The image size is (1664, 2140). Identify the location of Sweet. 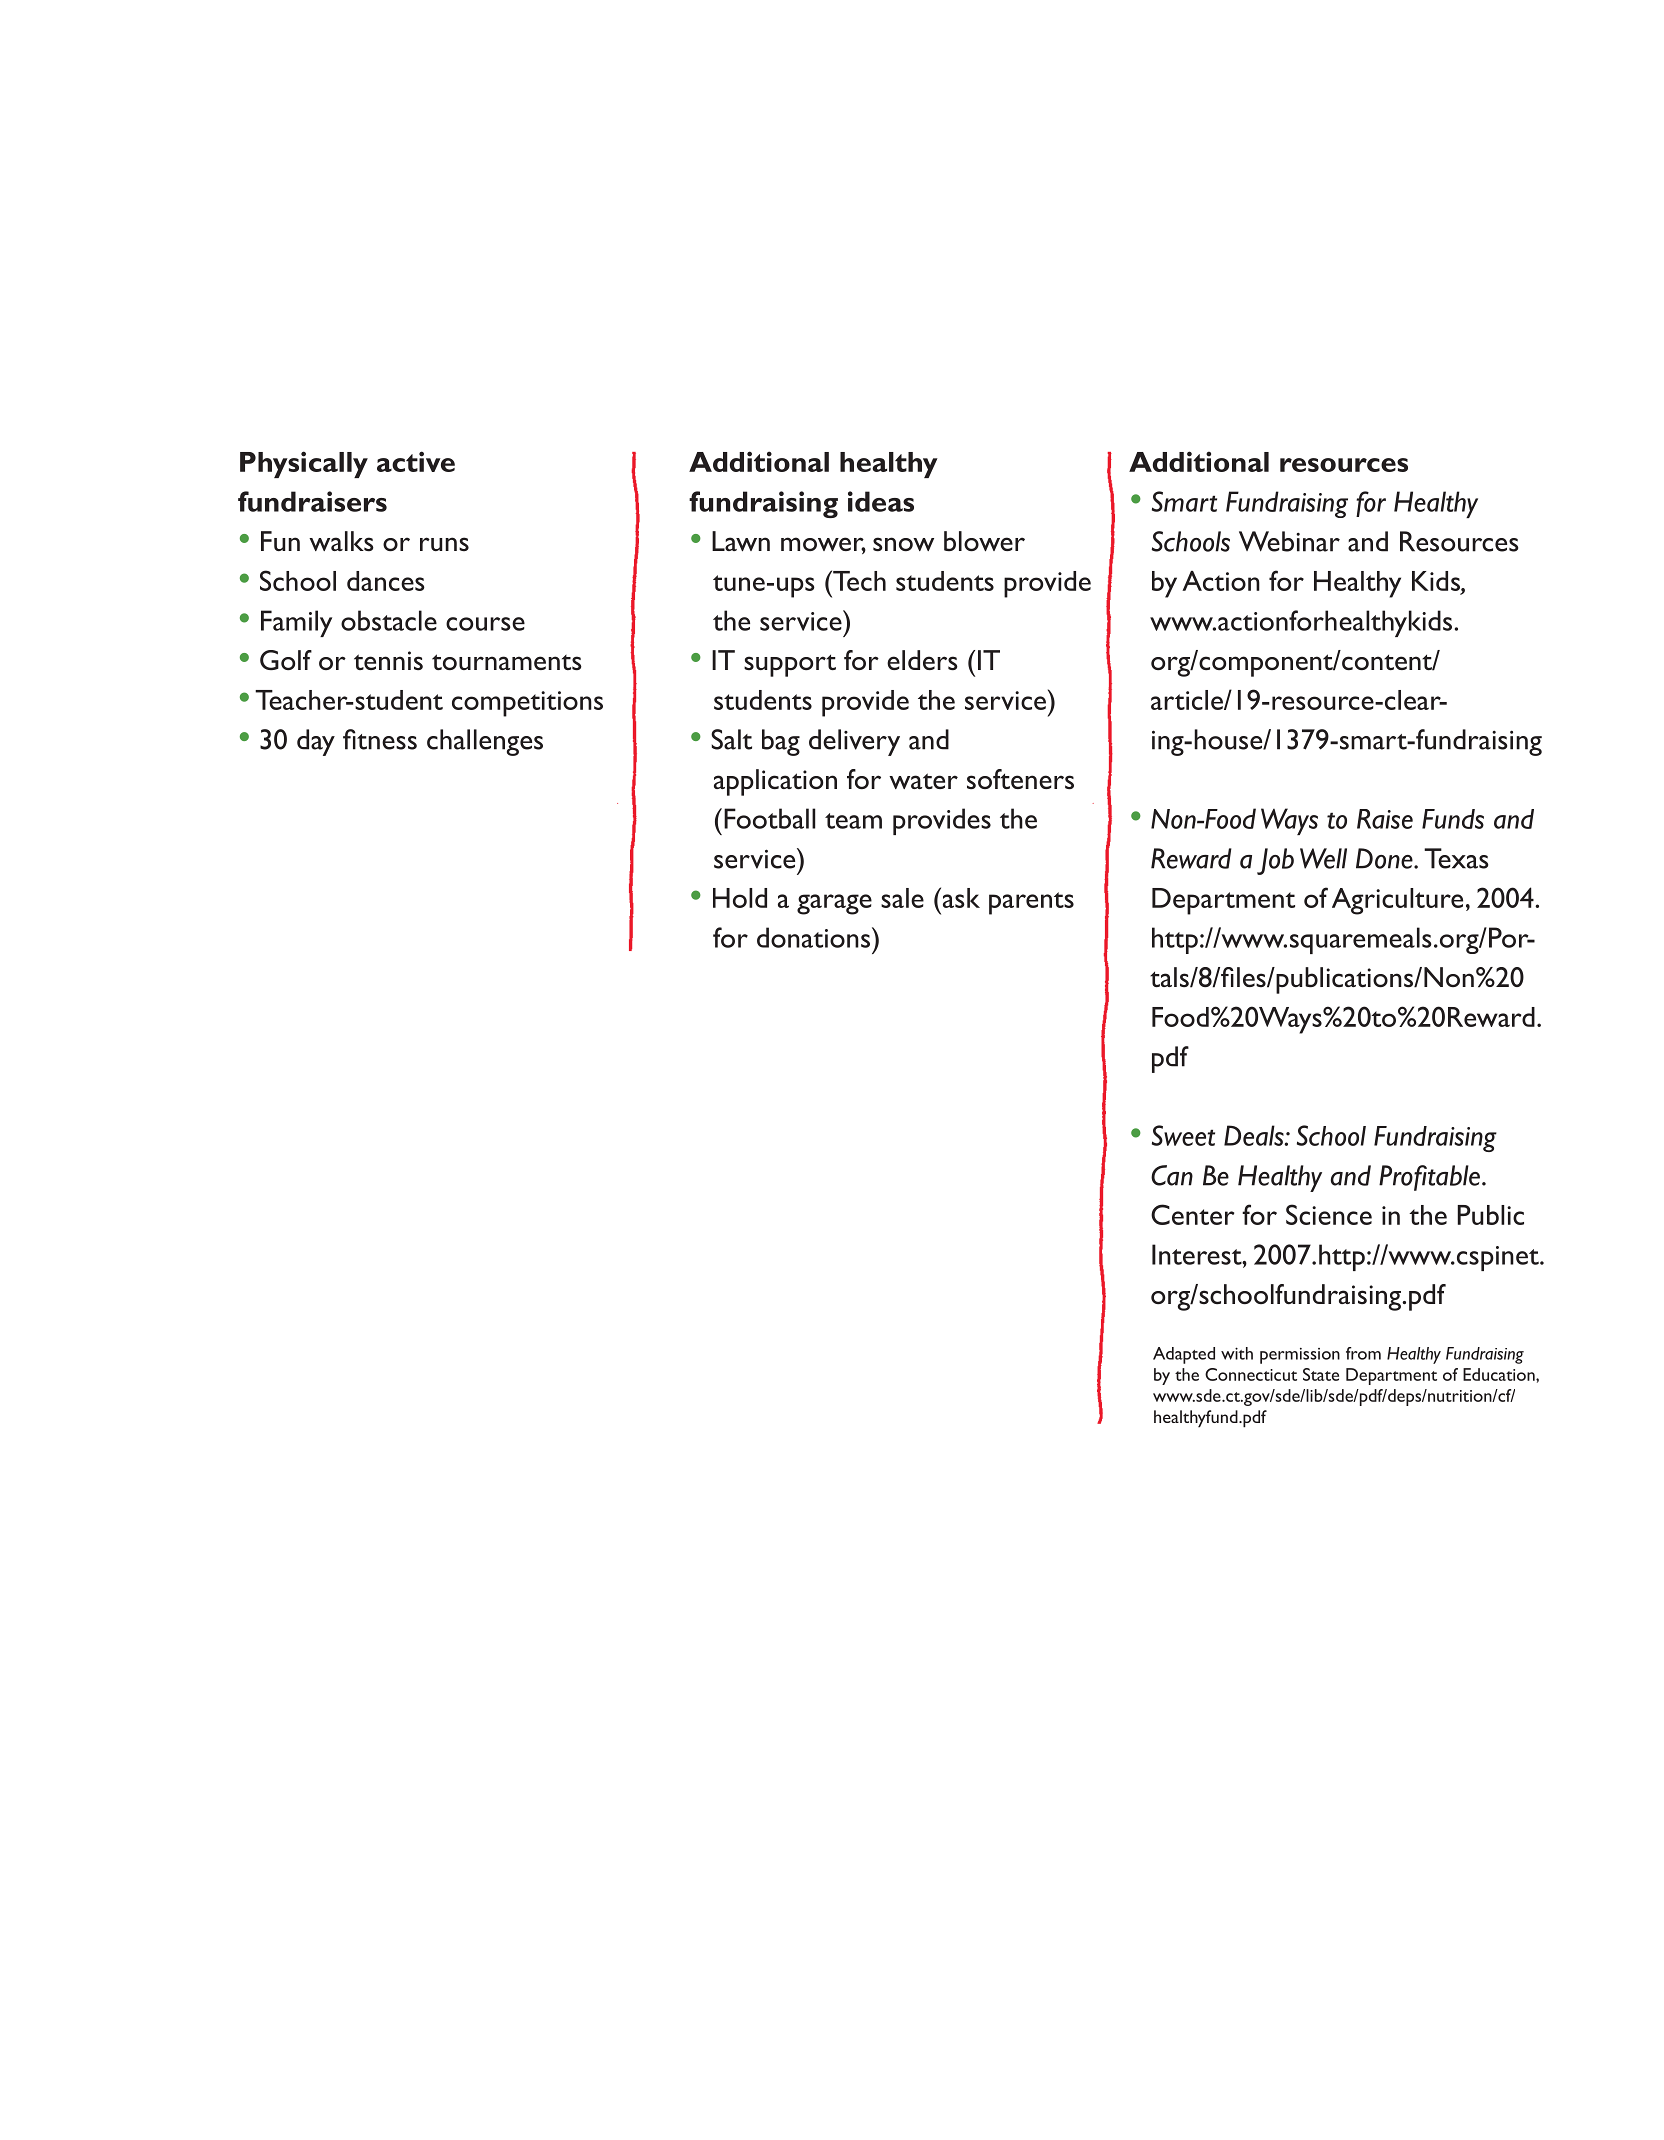
(1183, 1135).
